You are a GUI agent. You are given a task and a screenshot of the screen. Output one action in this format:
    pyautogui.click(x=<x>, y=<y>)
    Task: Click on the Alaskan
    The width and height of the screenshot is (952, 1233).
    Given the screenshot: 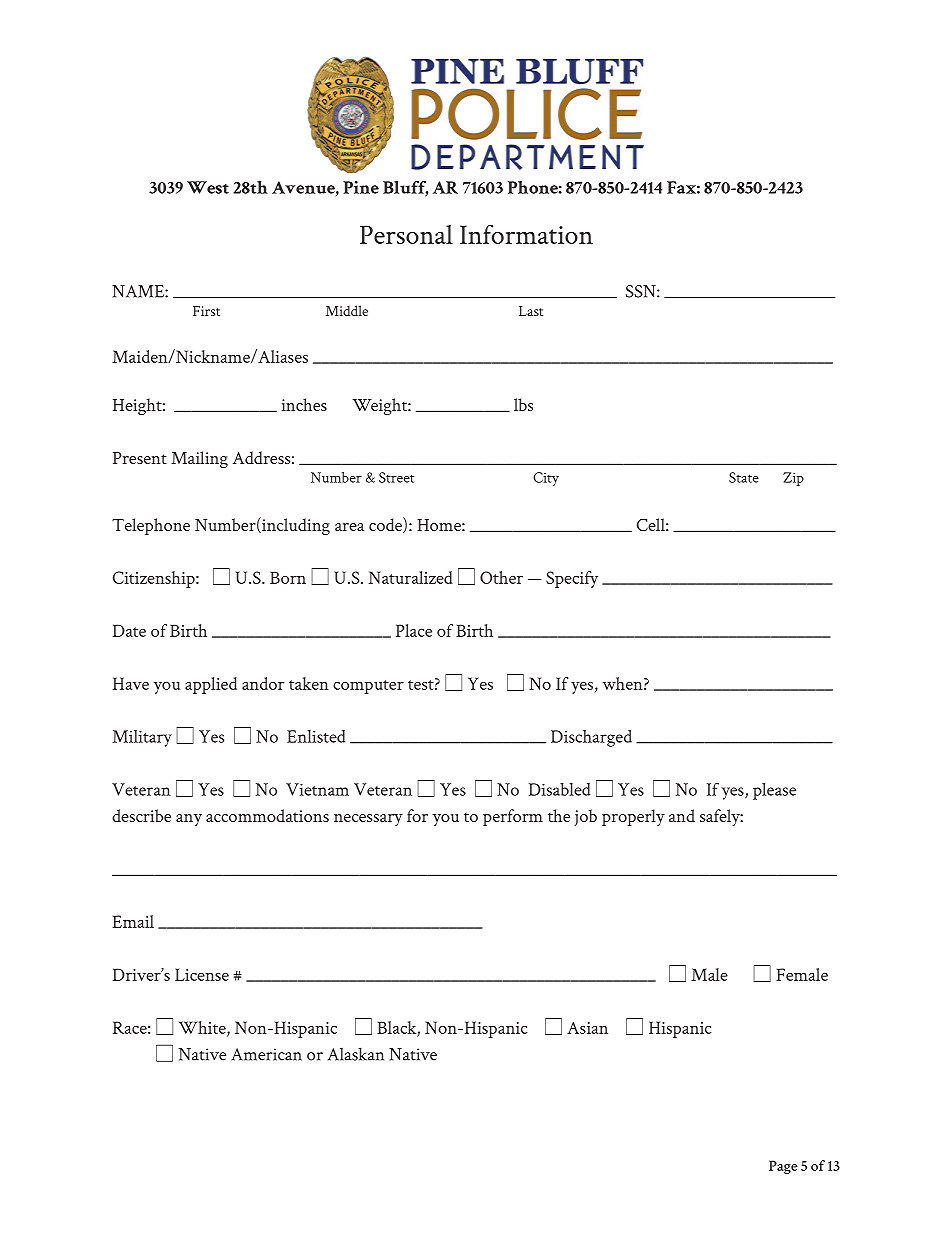 What is the action you would take?
    pyautogui.click(x=356, y=1054)
